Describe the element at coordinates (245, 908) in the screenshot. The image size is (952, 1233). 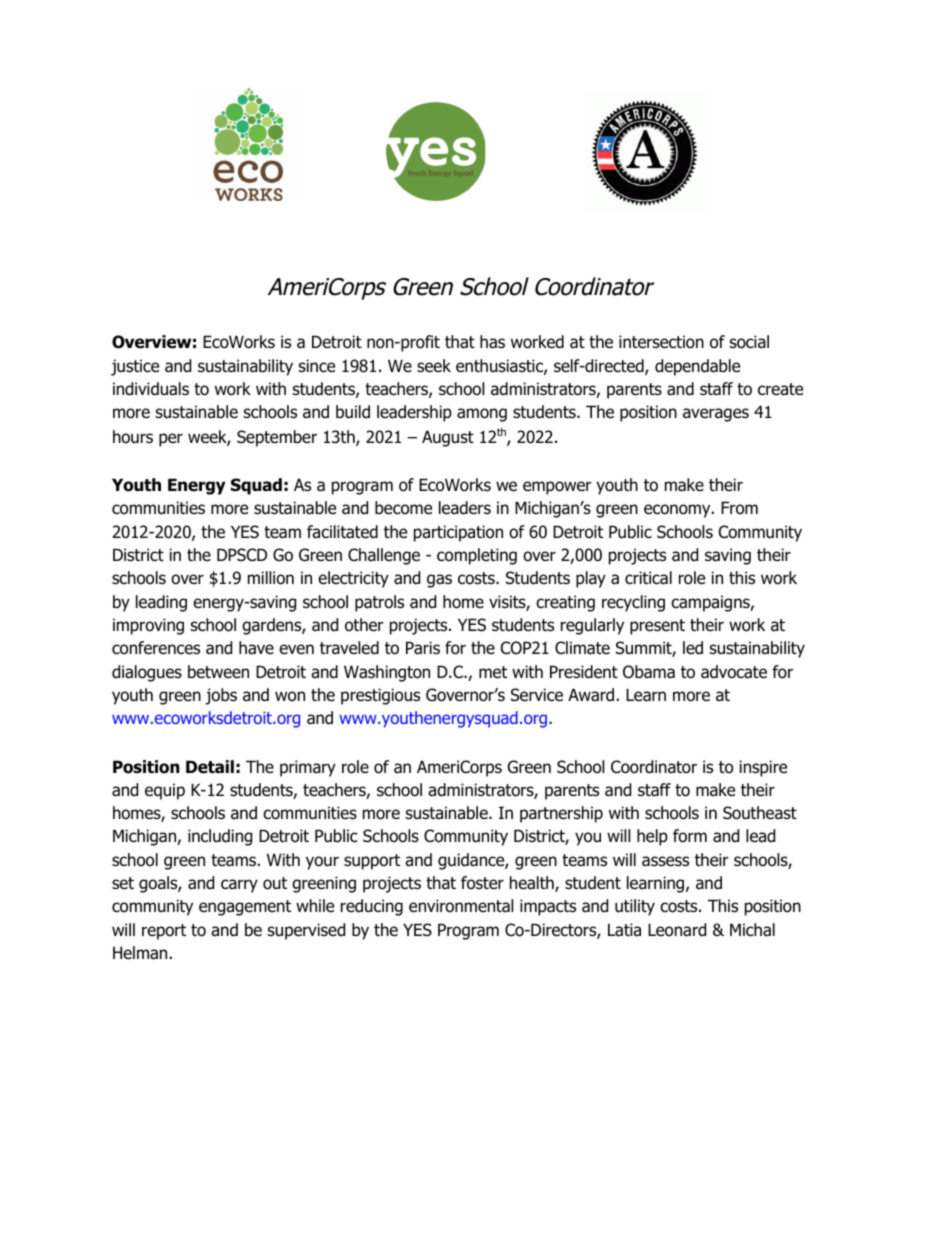
I see `engagement` at that location.
